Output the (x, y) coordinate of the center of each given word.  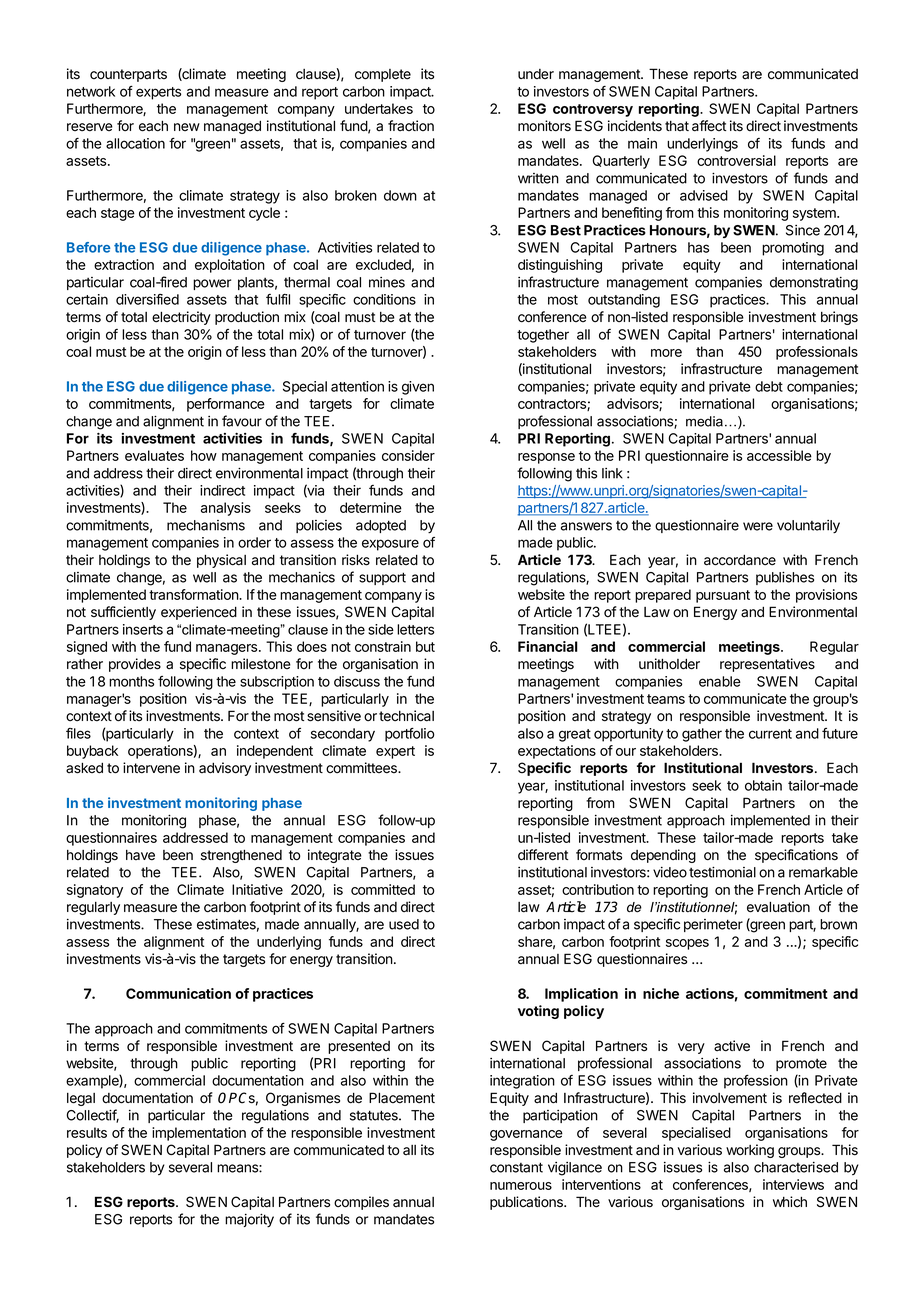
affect (709, 126)
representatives (767, 665)
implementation (199, 1134)
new (187, 127)
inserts (143, 629)
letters (415, 629)
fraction (411, 126)
